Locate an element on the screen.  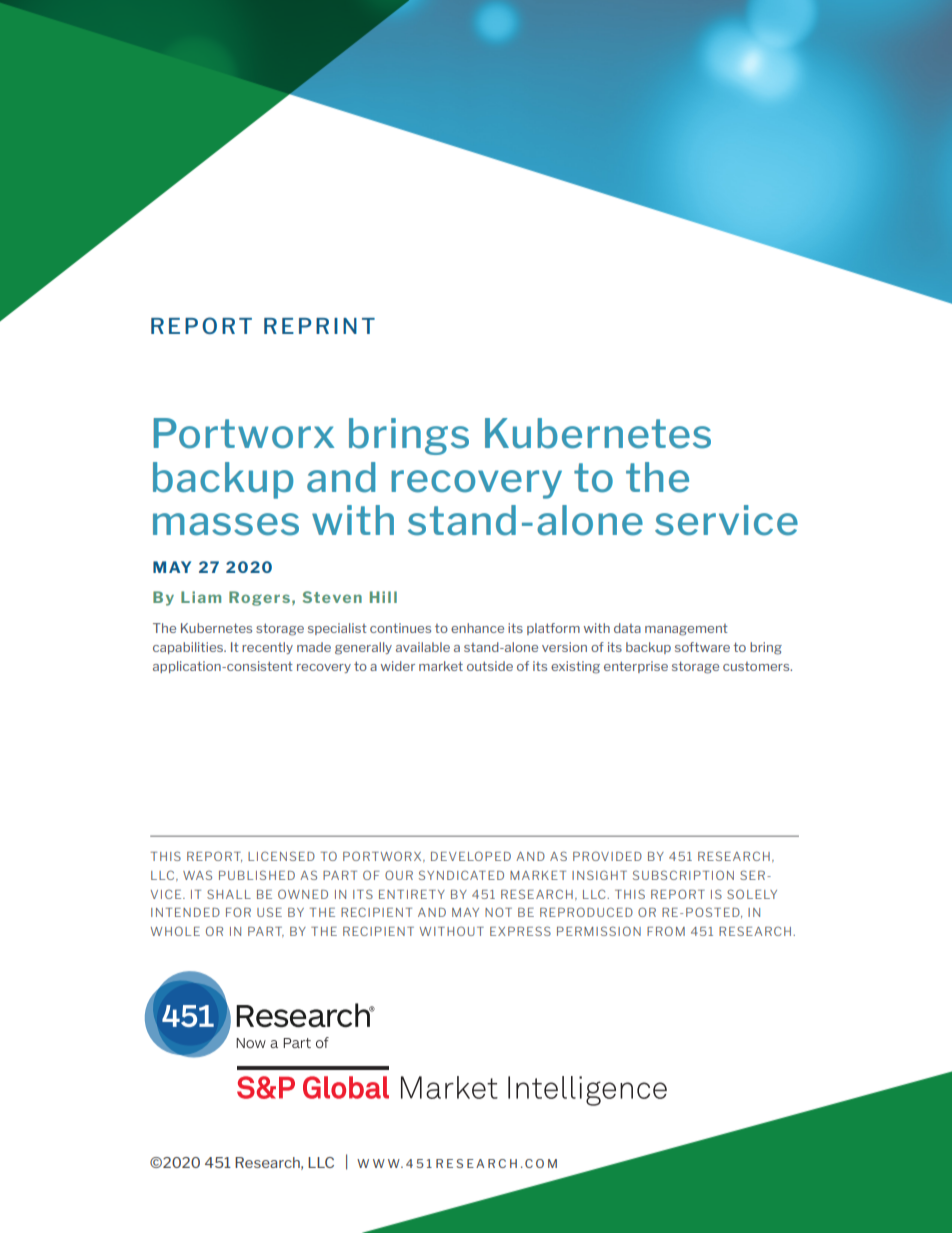
USE is located at coordinates (269, 912).
